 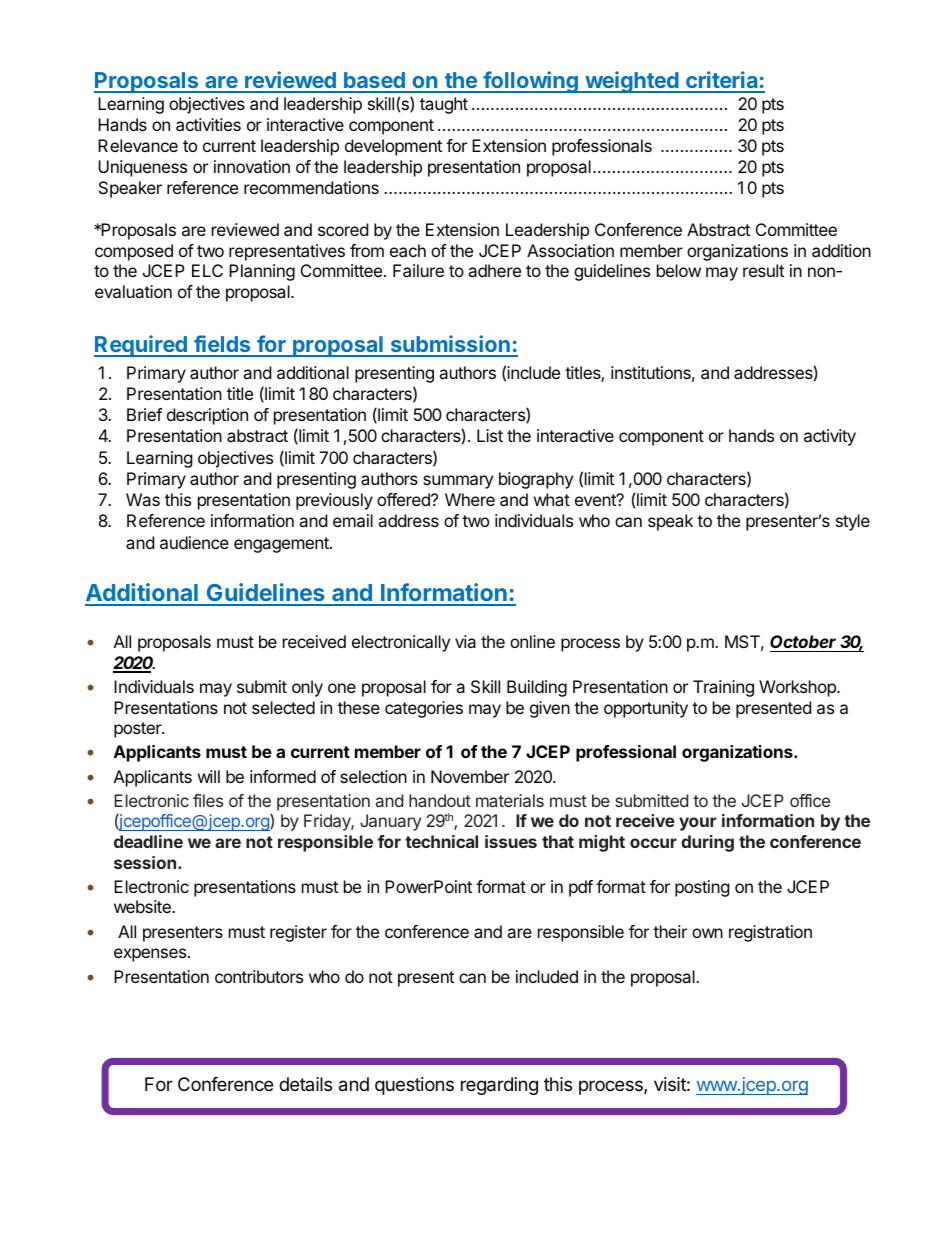 I want to click on style, so click(x=853, y=522).
